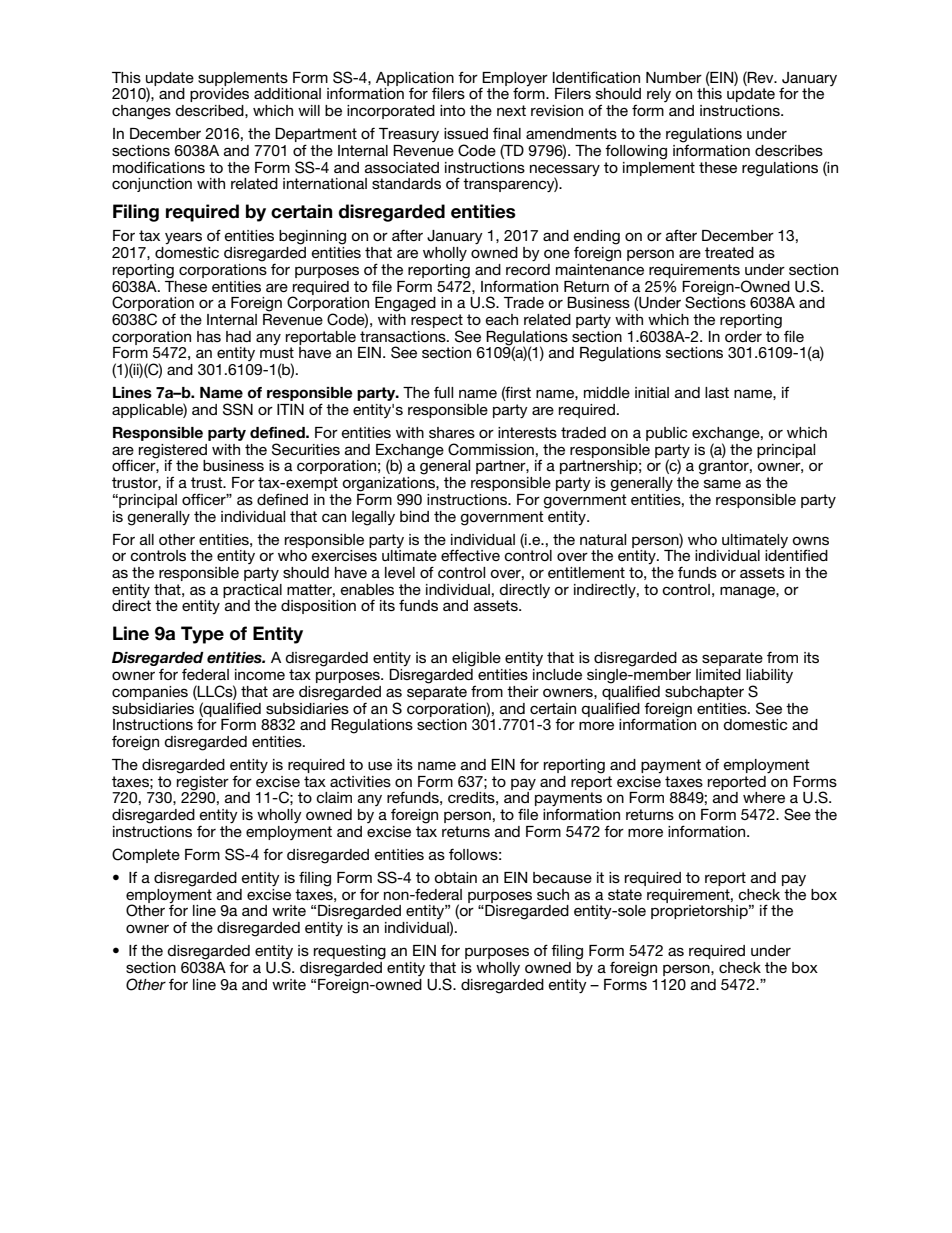 Image resolution: width=952 pixels, height=1233 pixels. I want to click on obtain, so click(456, 877).
